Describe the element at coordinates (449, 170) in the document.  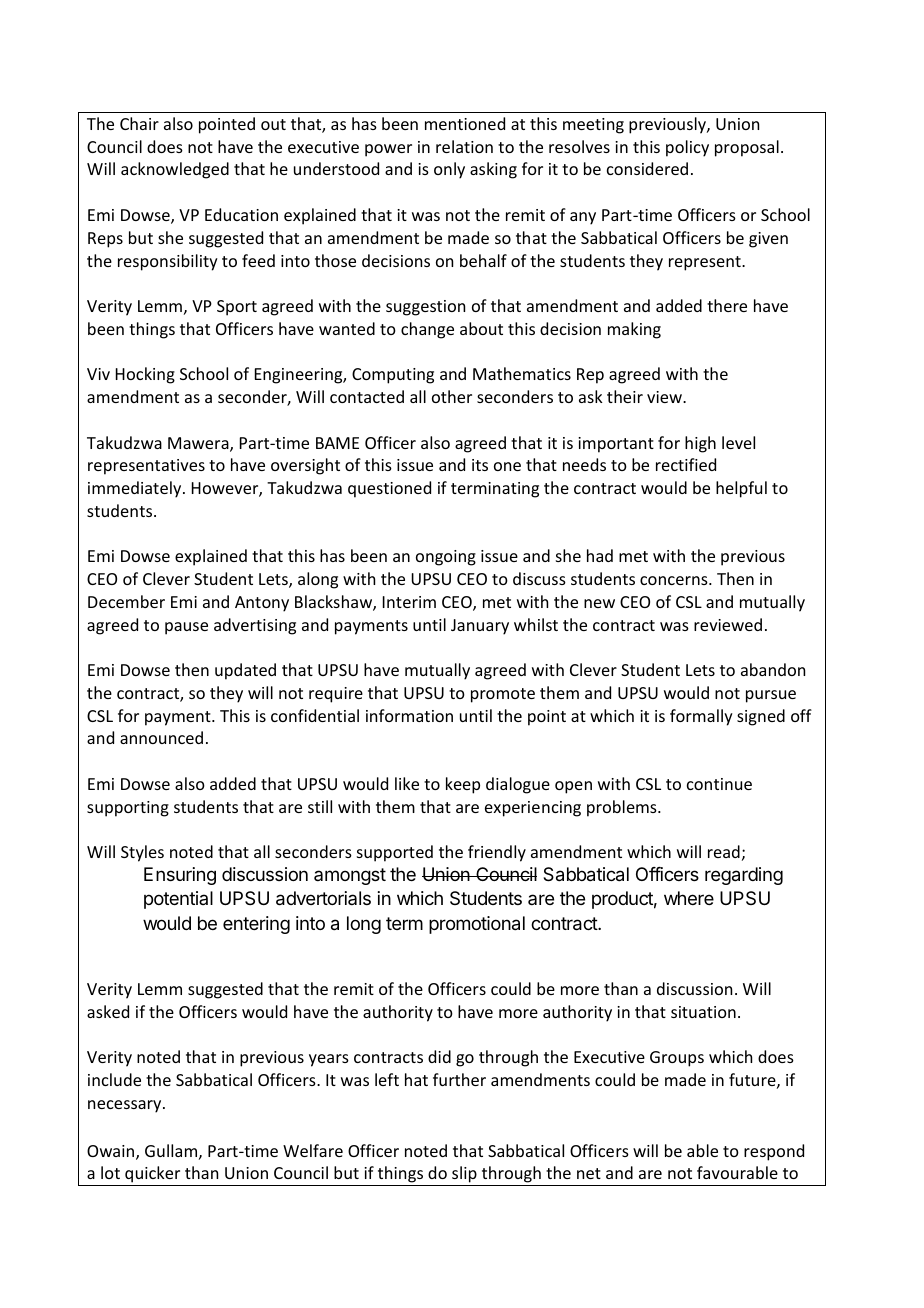
I see `only` at that location.
